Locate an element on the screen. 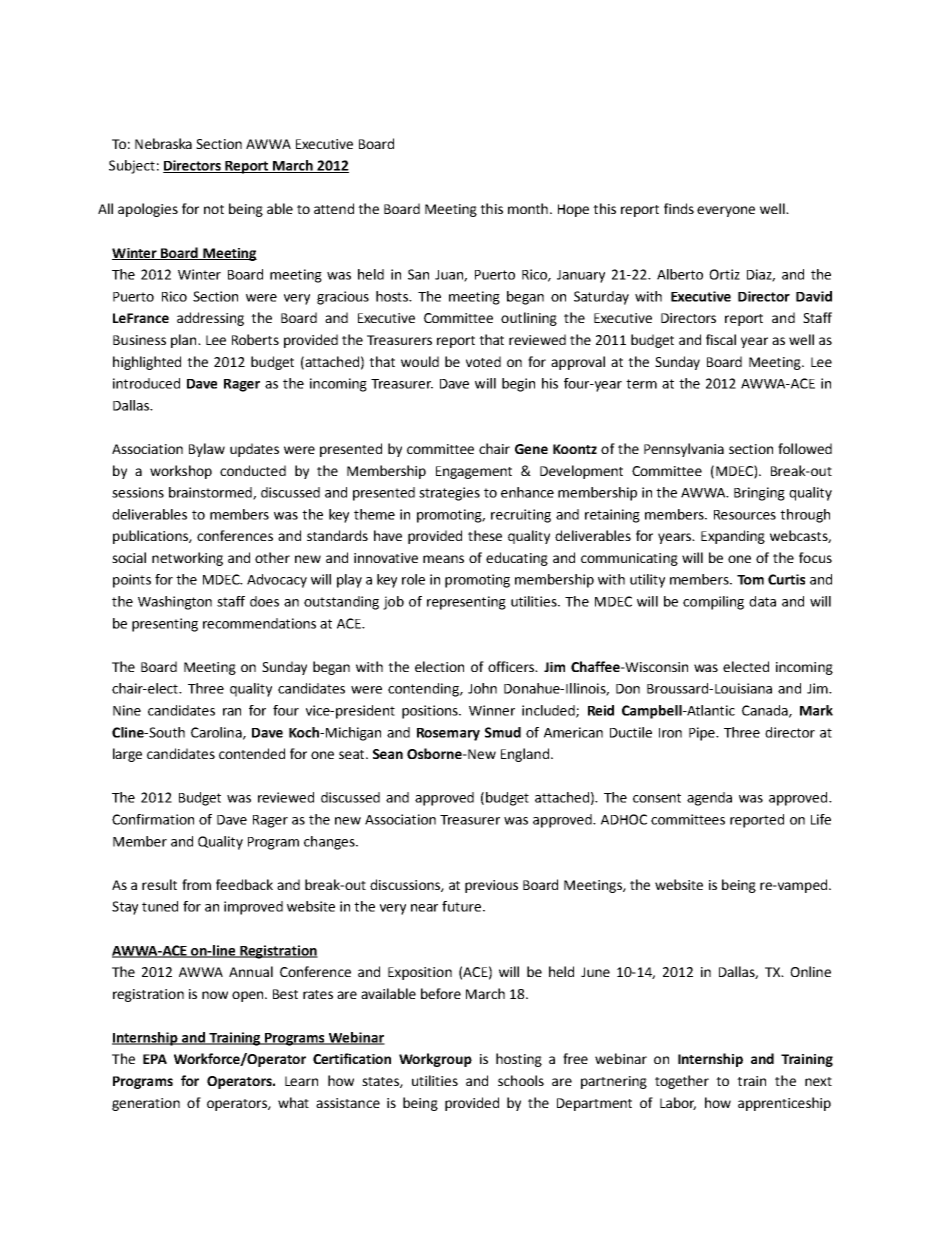 The height and width of the screenshot is (1233, 952). finds is located at coordinates (679, 208).
